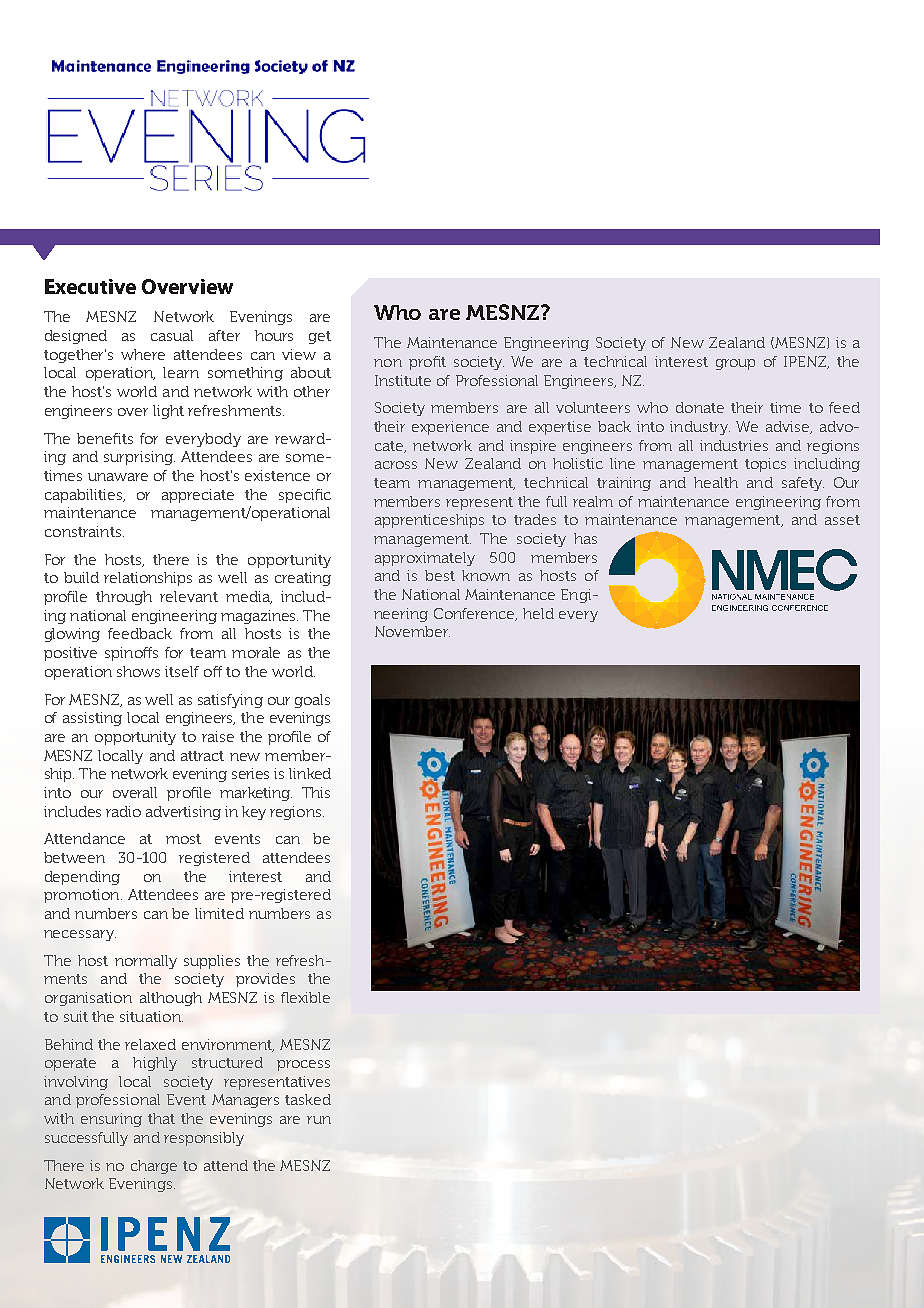 The height and width of the screenshot is (1308, 924). I want to click on health, so click(716, 482).
